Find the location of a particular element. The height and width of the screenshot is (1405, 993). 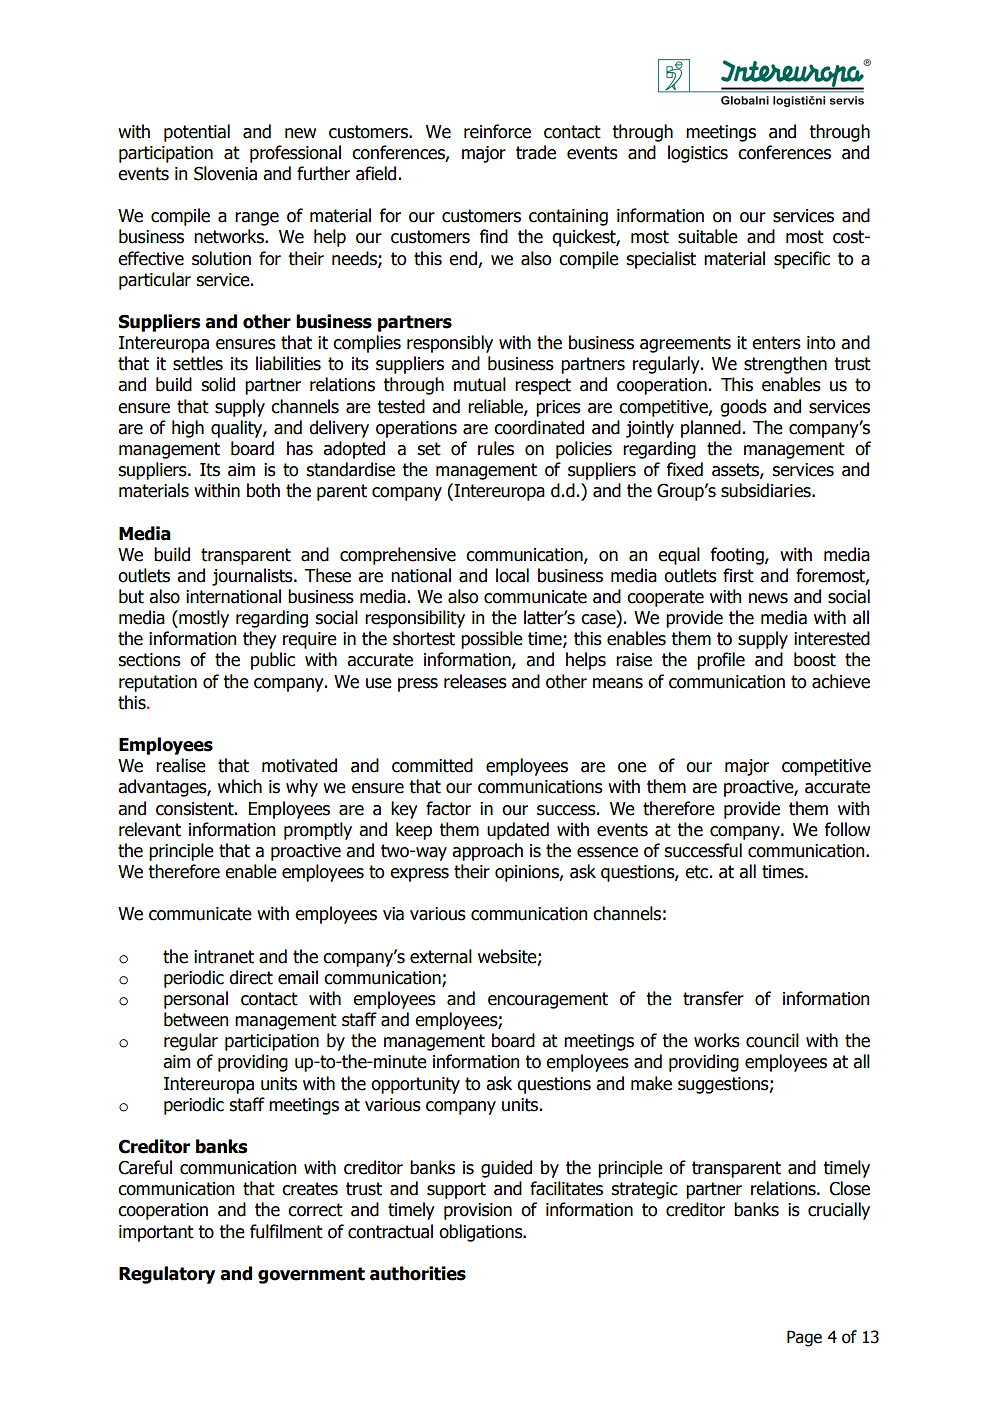

logistics is located at coordinates (698, 154).
